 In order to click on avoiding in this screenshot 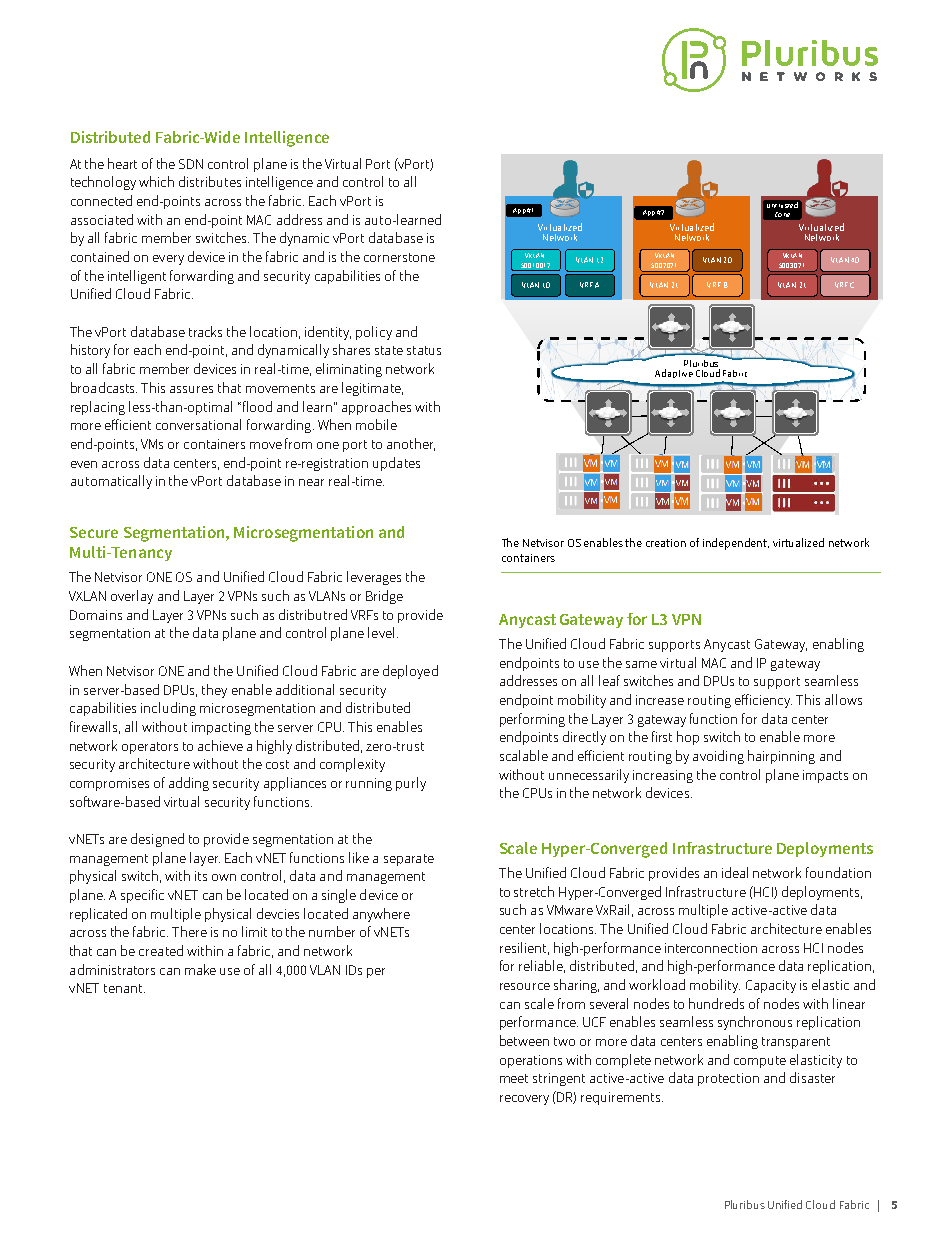, I will do `click(718, 757)`.
